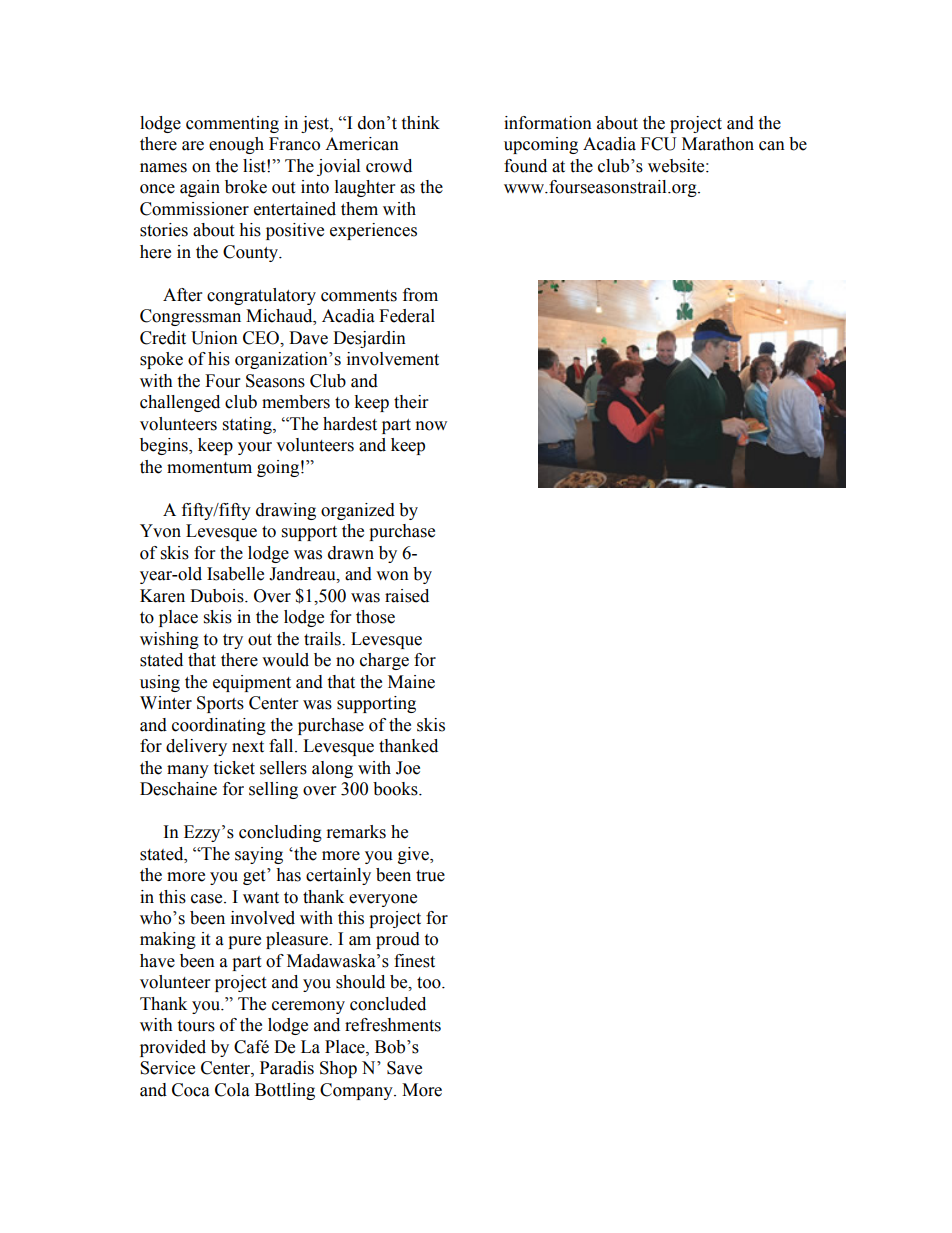 The image size is (952, 1233). Describe the element at coordinates (407, 596) in the image. I see `raised` at that location.
